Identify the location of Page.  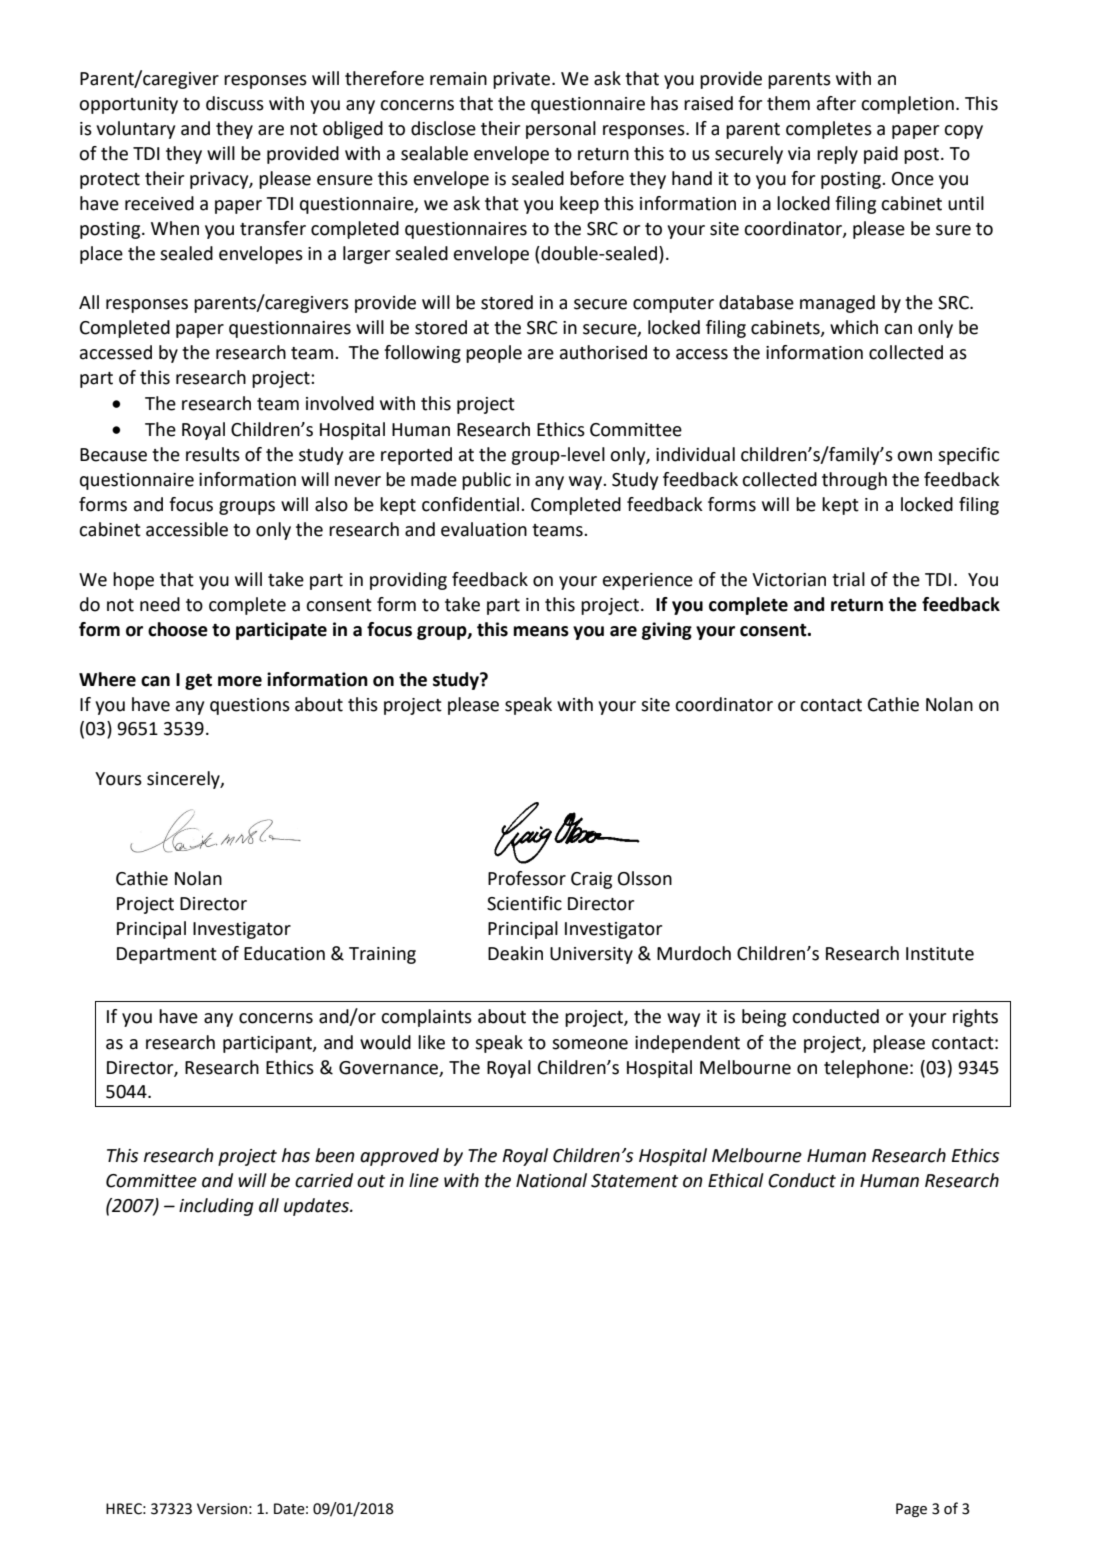
(911, 1510).
